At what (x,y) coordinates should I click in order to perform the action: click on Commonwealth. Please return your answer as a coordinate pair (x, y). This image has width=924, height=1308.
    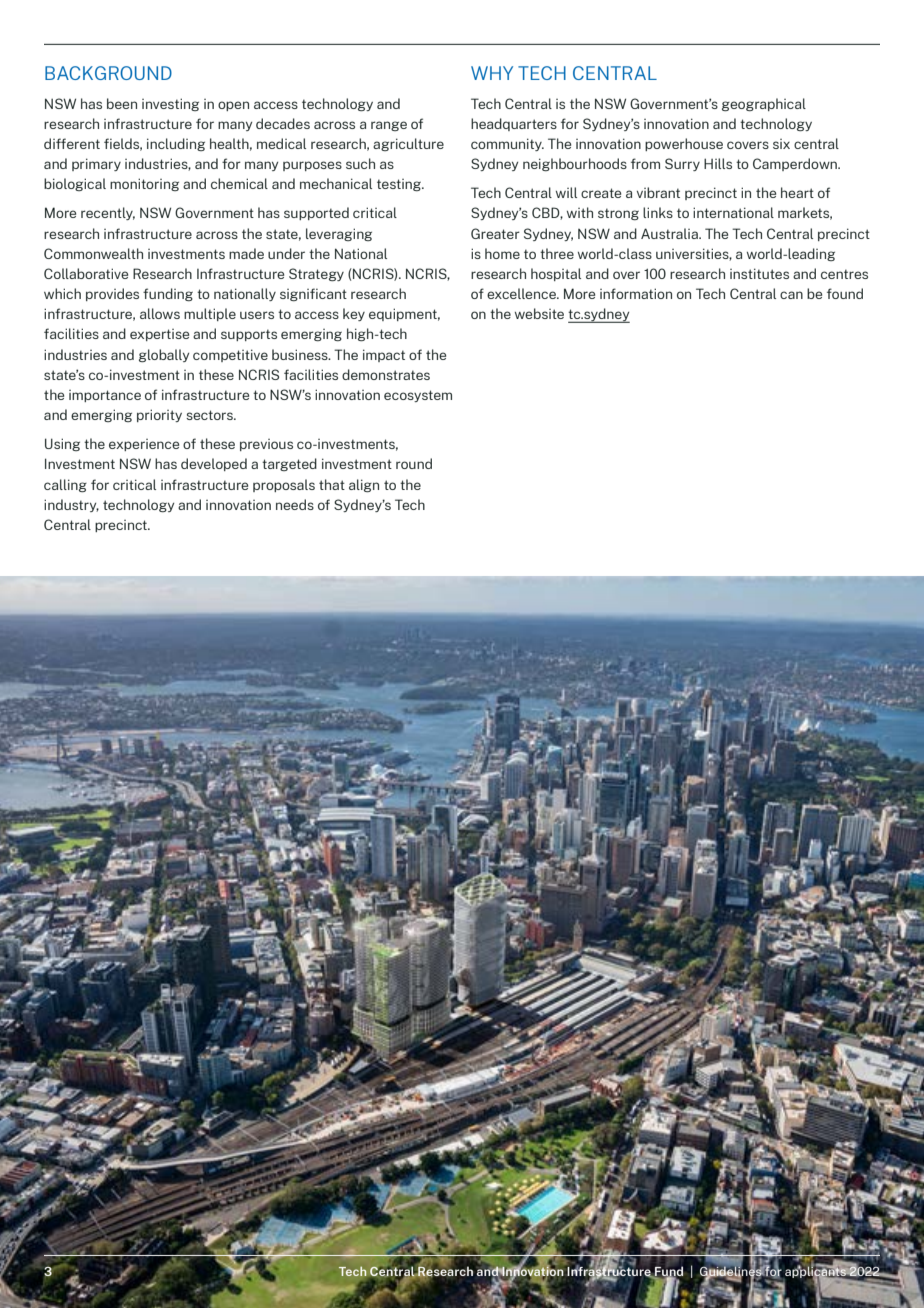
    Looking at the image, I should click on (93, 253).
